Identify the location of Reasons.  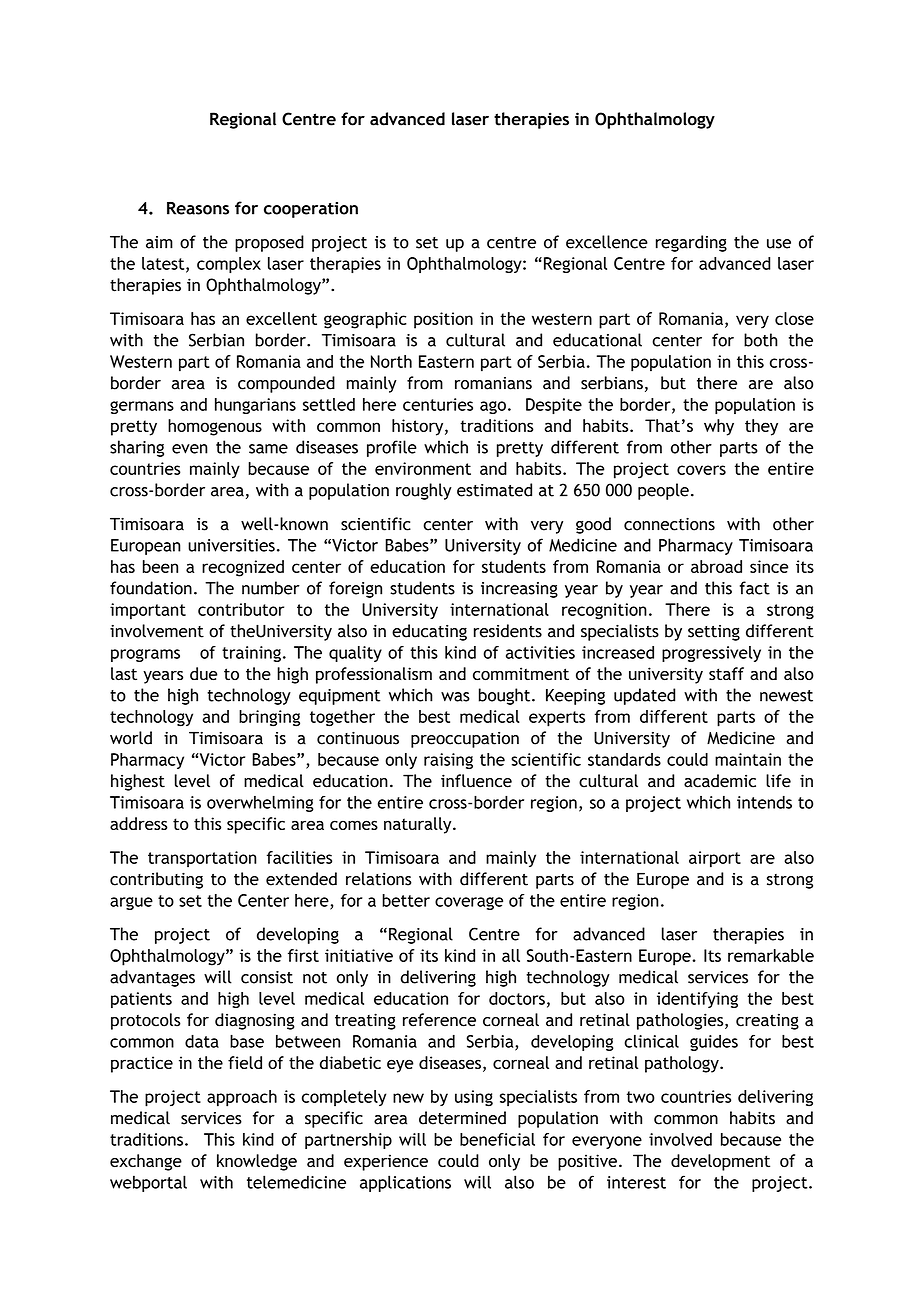
(198, 208).
